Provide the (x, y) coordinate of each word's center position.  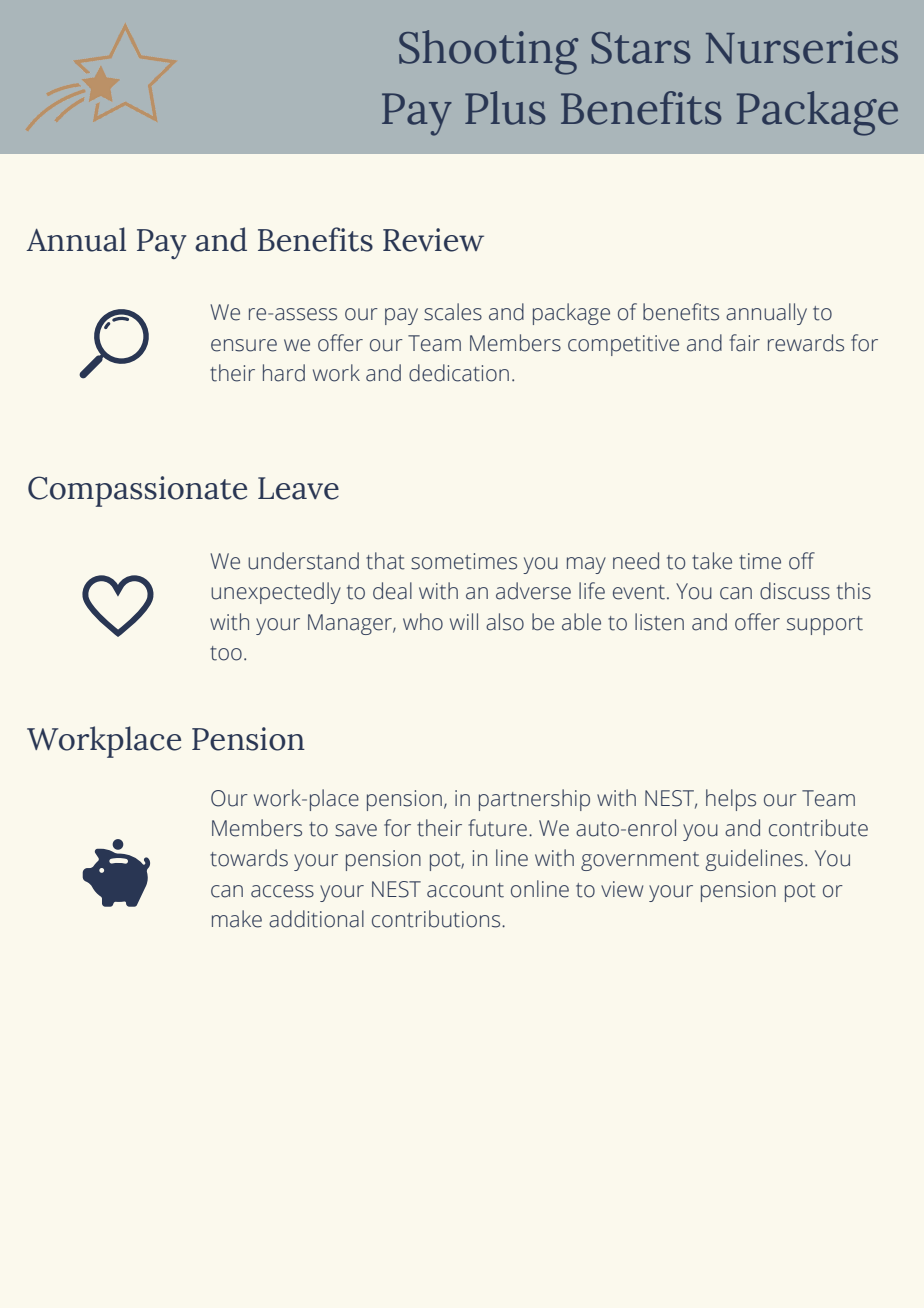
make (237, 919)
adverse (533, 591)
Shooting (488, 52)
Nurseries (802, 47)
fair (744, 343)
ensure (244, 345)
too (226, 653)
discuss (795, 591)
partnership (534, 800)
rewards (806, 343)
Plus (505, 108)
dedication (459, 373)
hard (284, 373)
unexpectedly (276, 593)
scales (453, 312)
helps (731, 800)
